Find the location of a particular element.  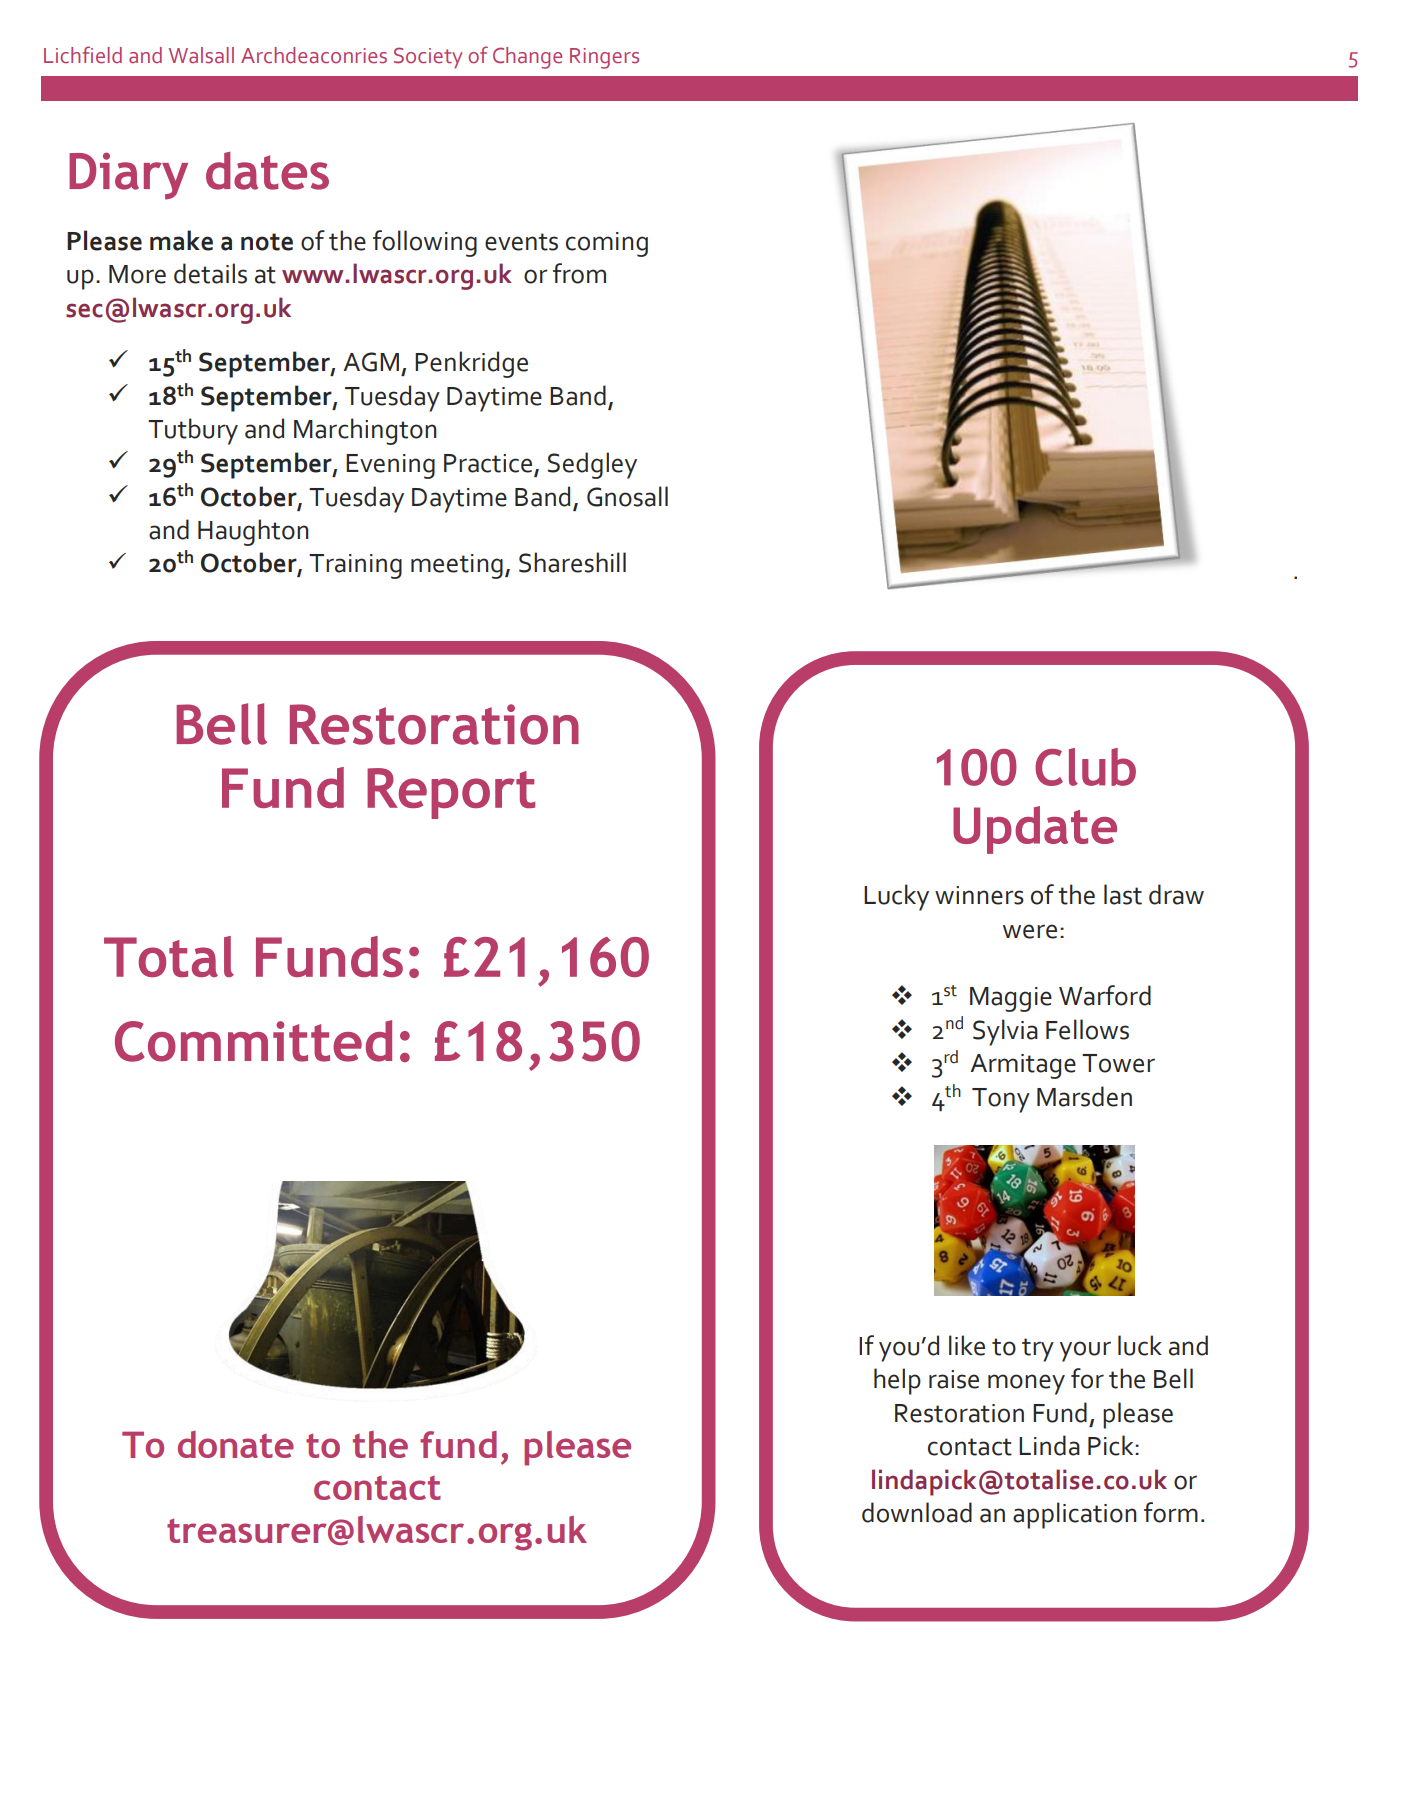

coming is located at coordinates (607, 244).
